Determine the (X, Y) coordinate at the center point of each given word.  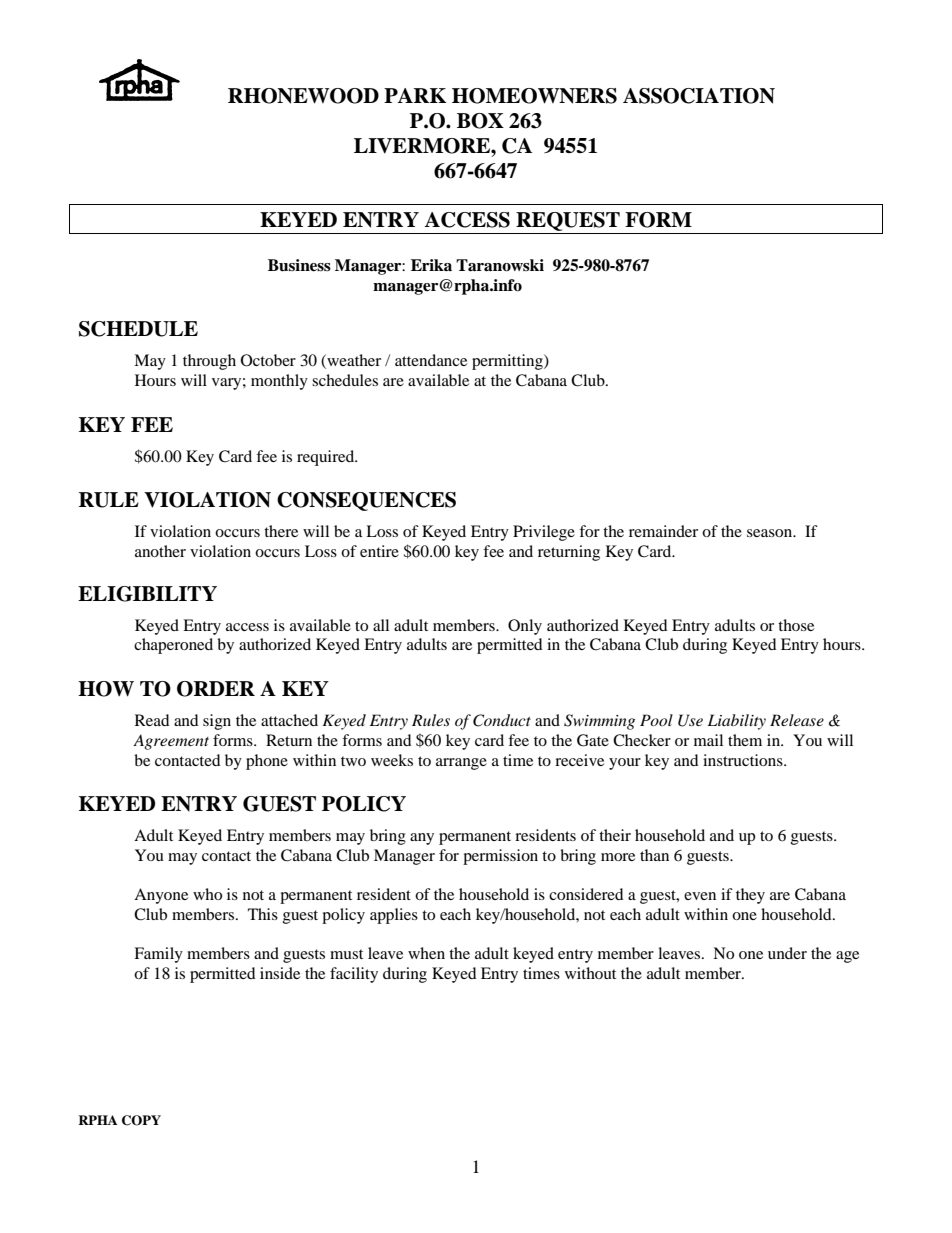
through (209, 362)
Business (299, 265)
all (381, 625)
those (796, 625)
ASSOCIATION (699, 96)
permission (500, 857)
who (207, 894)
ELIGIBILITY (147, 594)
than (654, 855)
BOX (480, 121)
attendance (431, 360)
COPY (141, 1120)
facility (354, 975)
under (787, 953)
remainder (663, 531)
